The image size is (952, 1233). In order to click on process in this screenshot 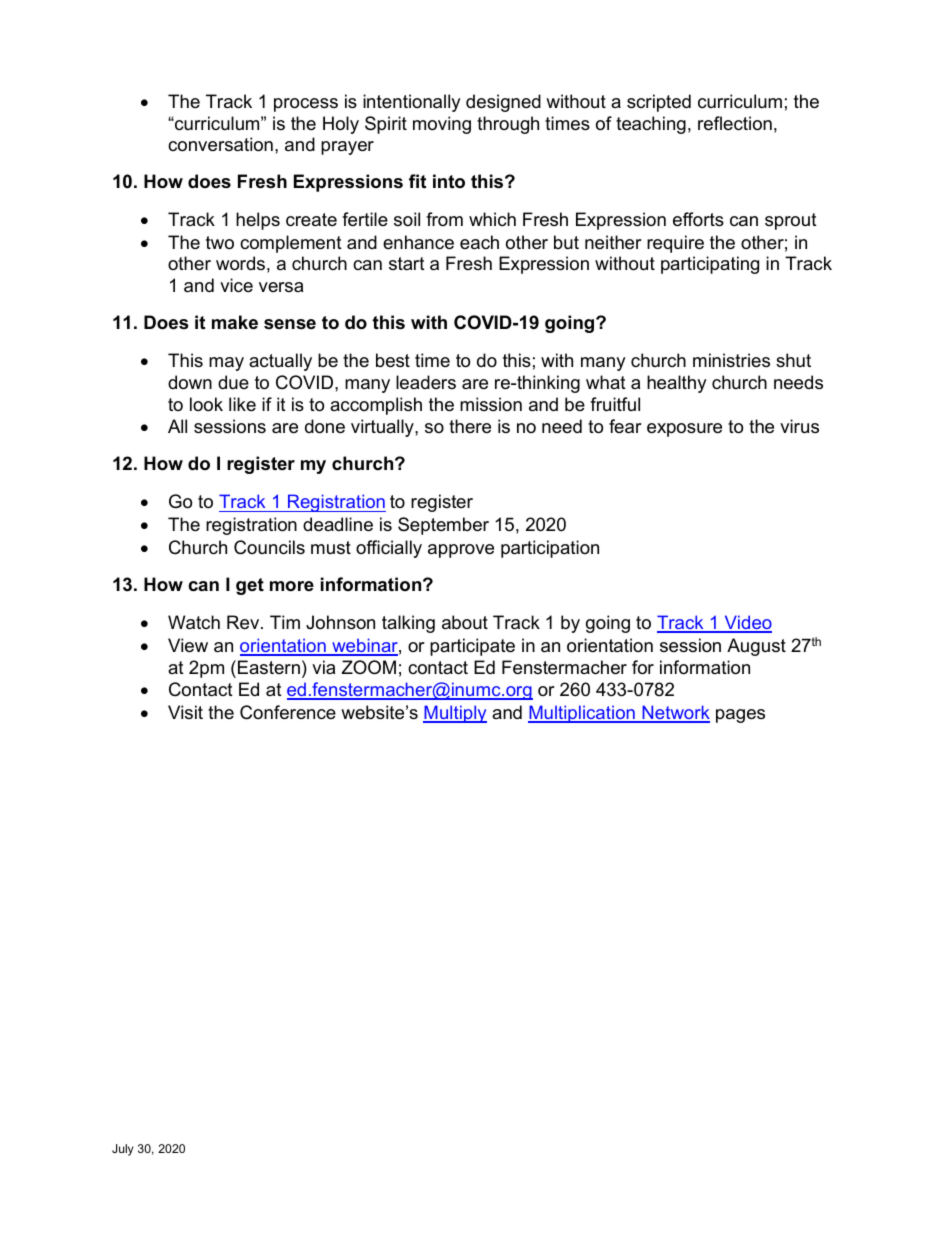, I will do `click(306, 105)`.
